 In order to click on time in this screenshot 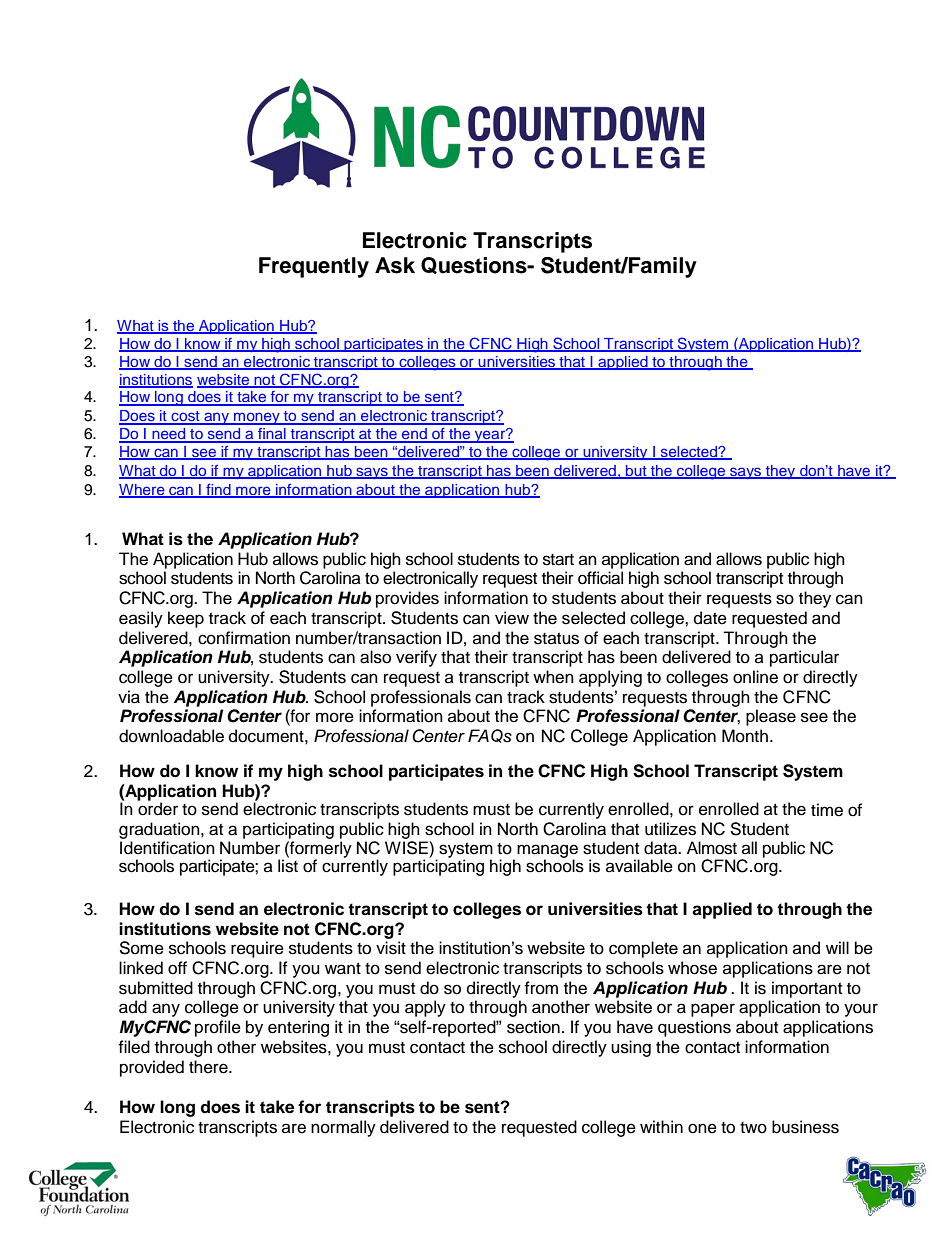, I will do `click(827, 810)`.
